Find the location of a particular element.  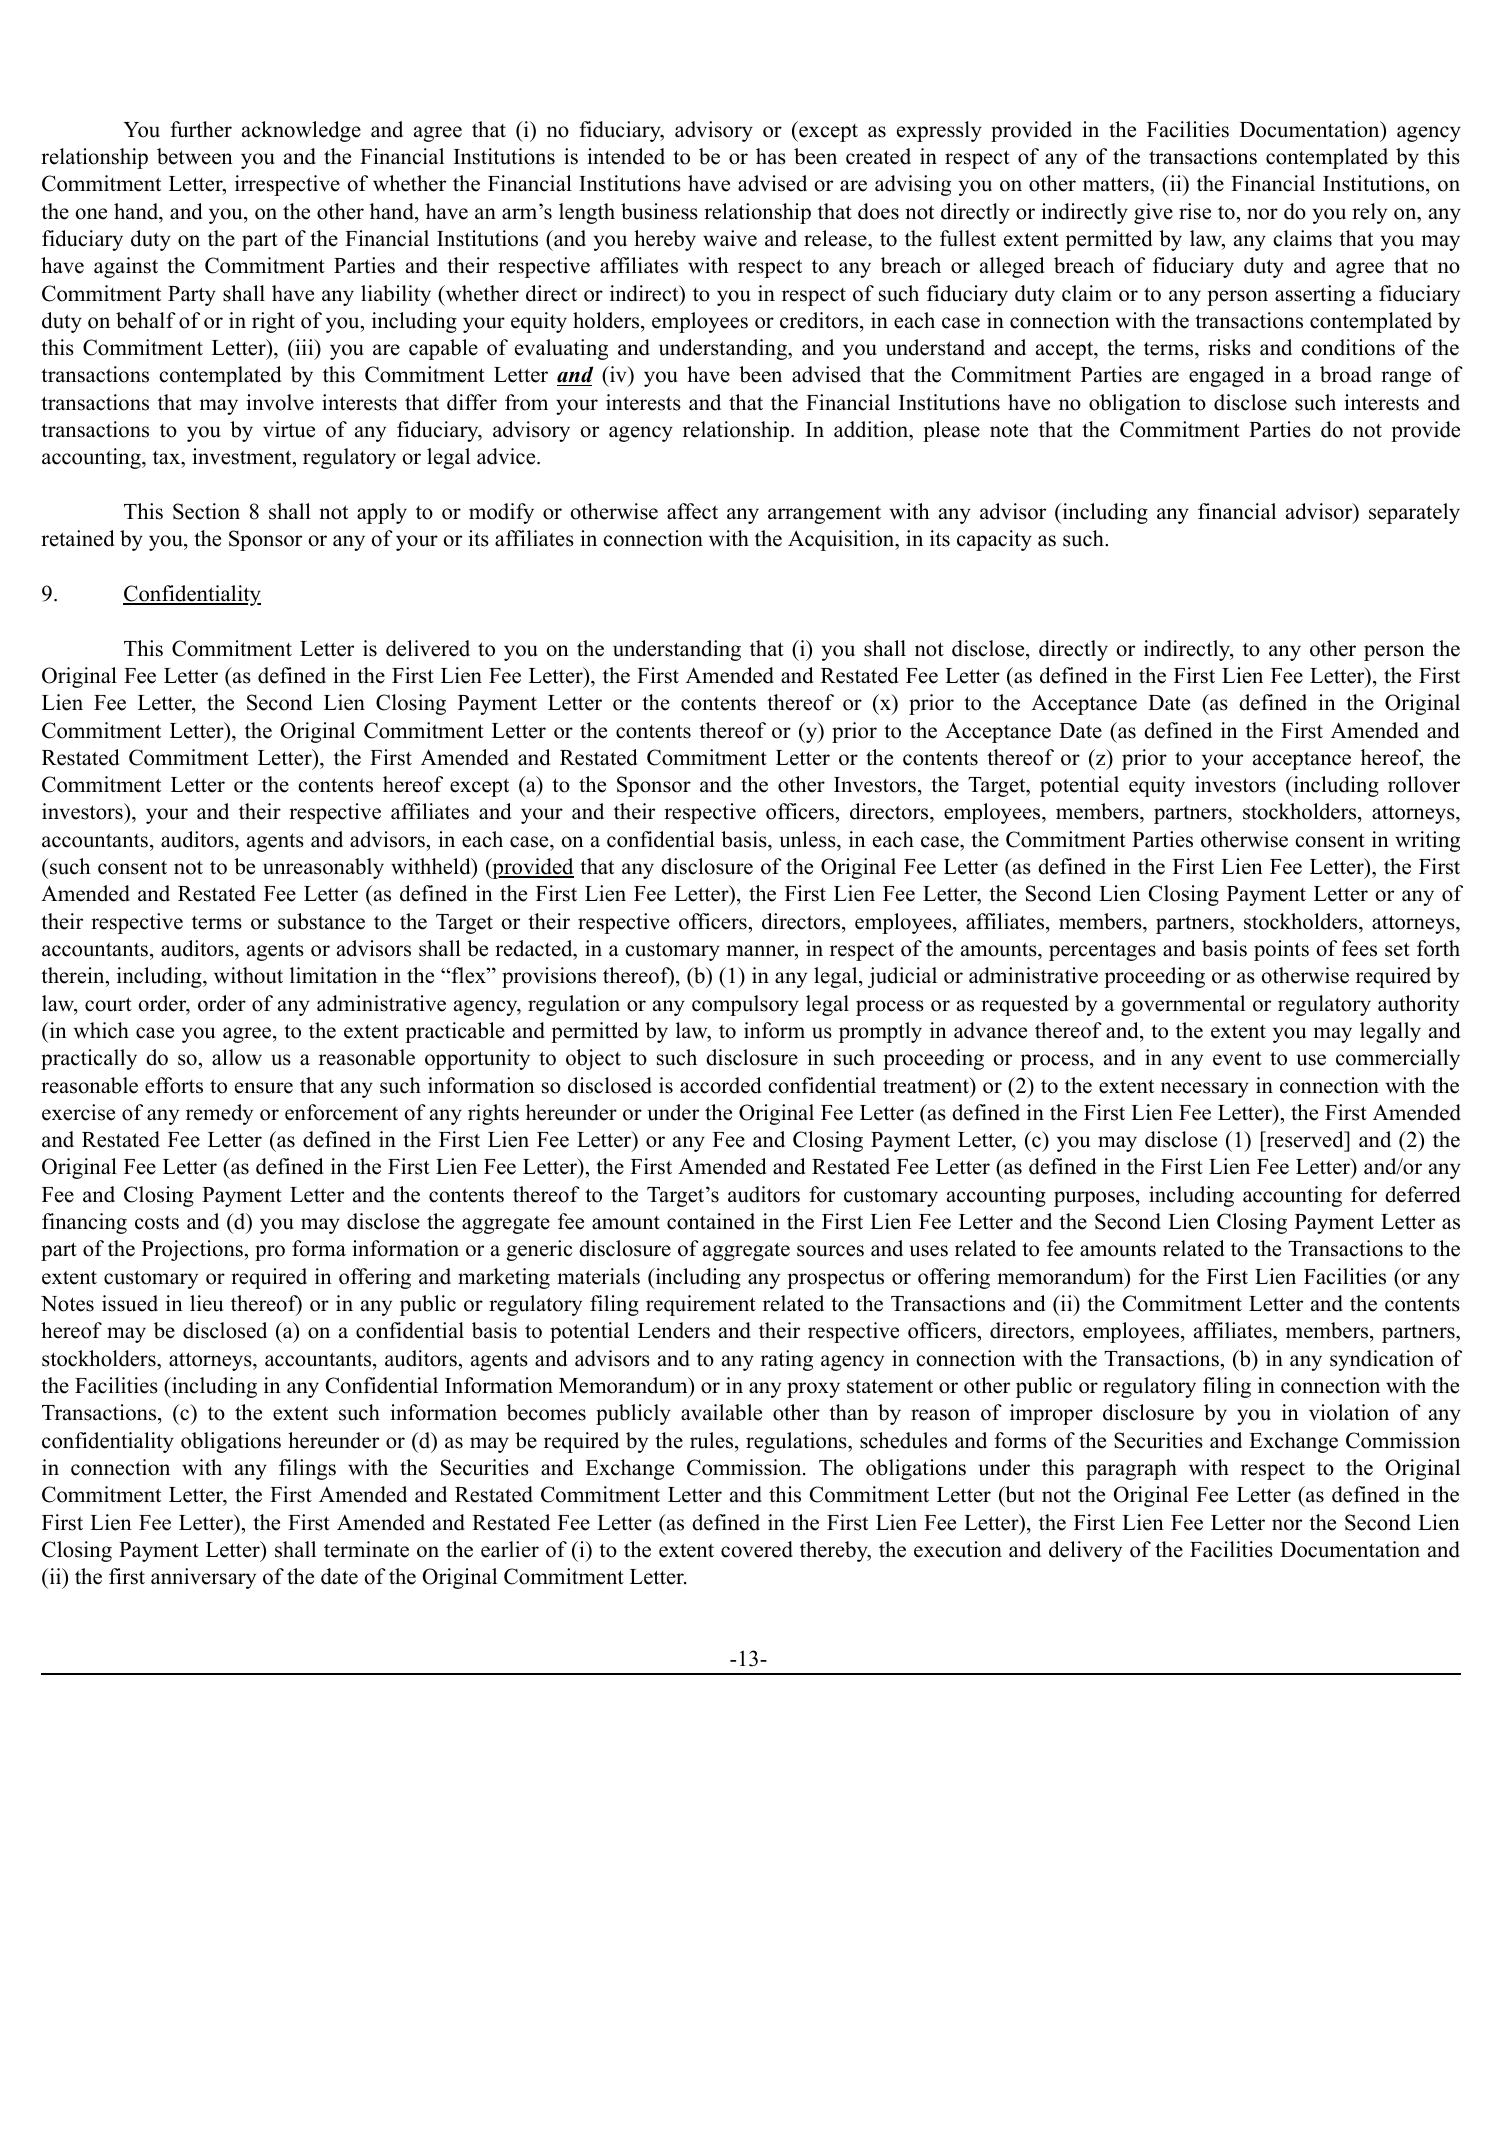

covered is located at coordinates (757, 1549).
